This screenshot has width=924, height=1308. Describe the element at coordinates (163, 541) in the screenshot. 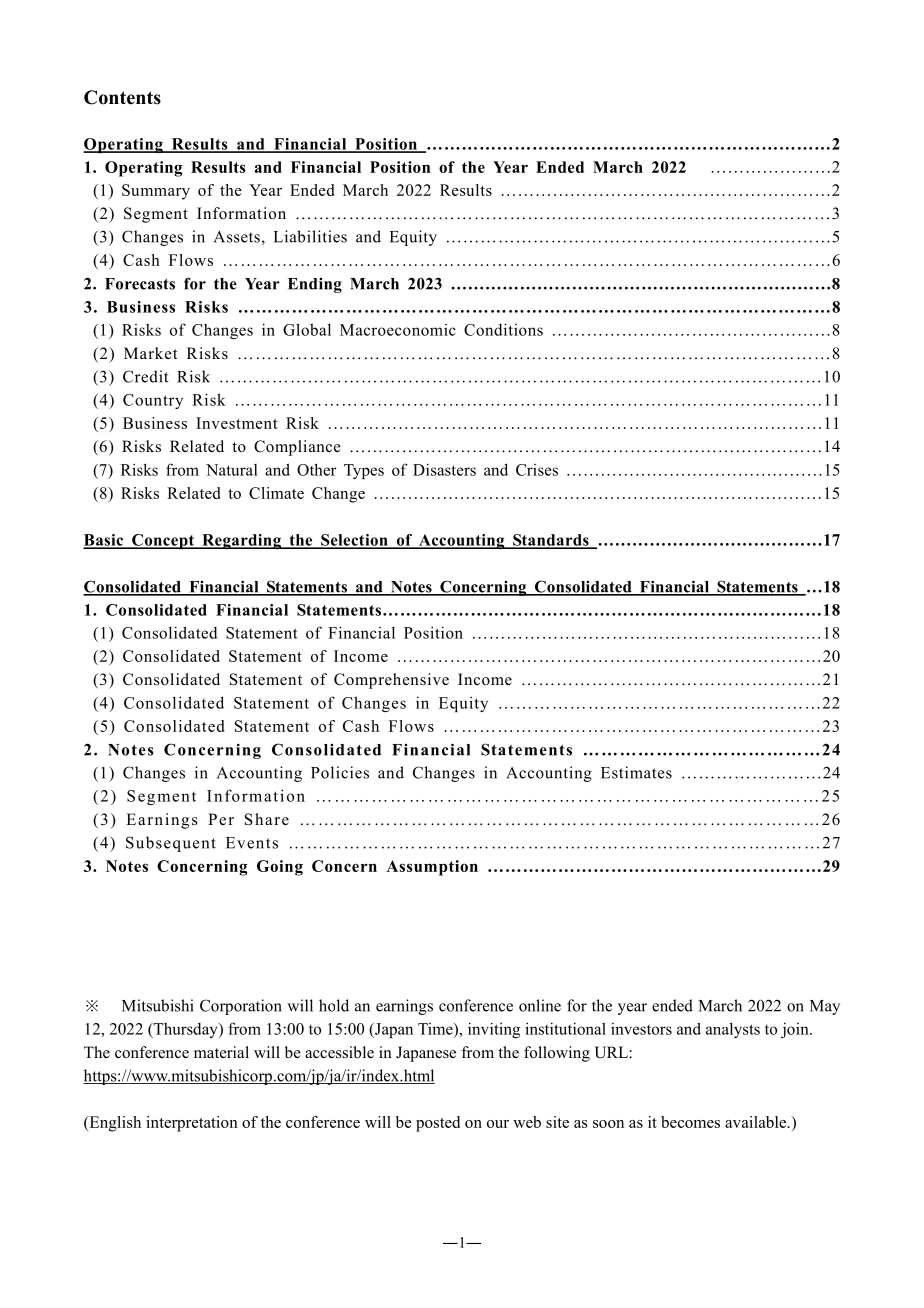

I see `Concept` at that location.
